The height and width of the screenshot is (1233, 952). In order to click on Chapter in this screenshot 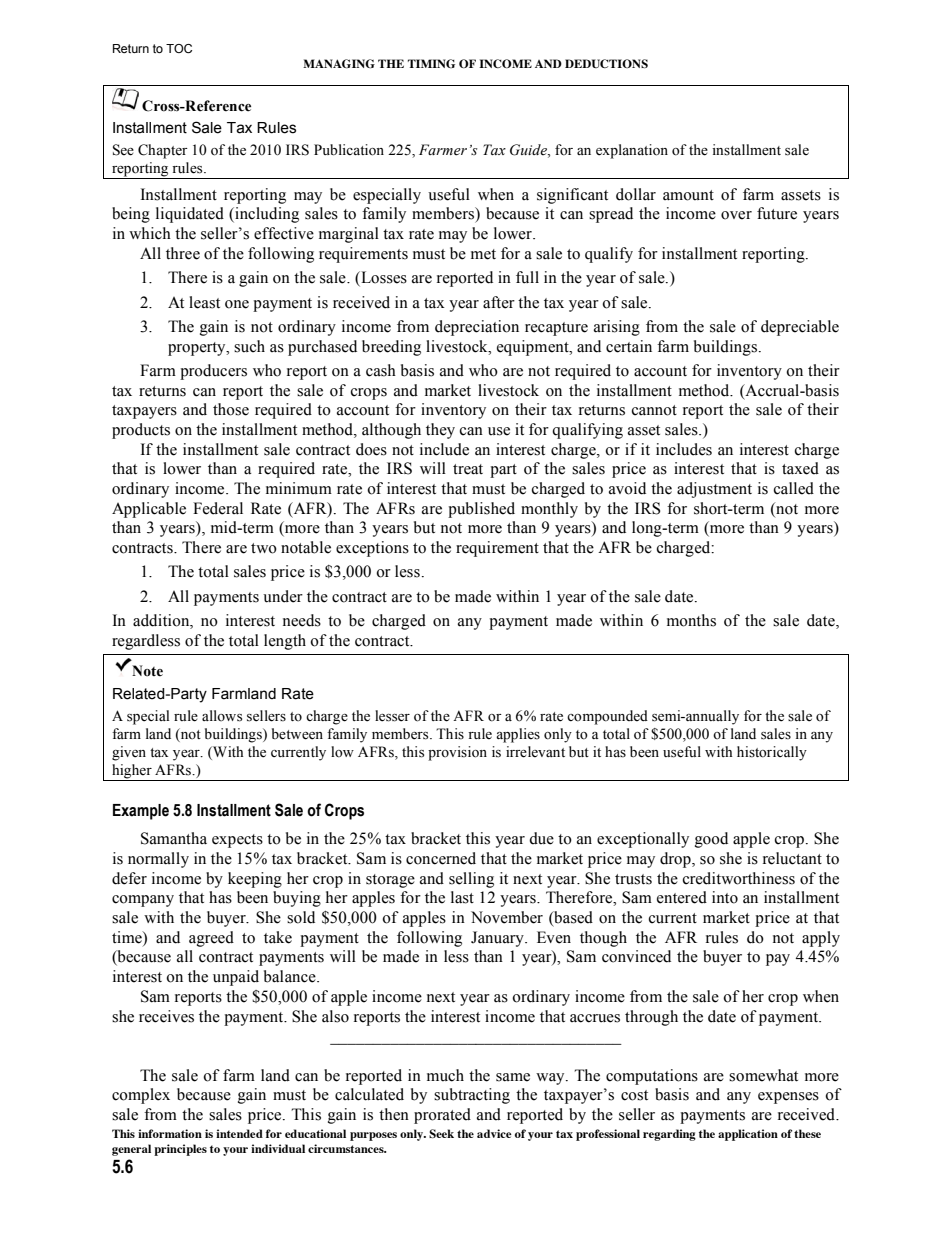, I will do `click(163, 151)`.
